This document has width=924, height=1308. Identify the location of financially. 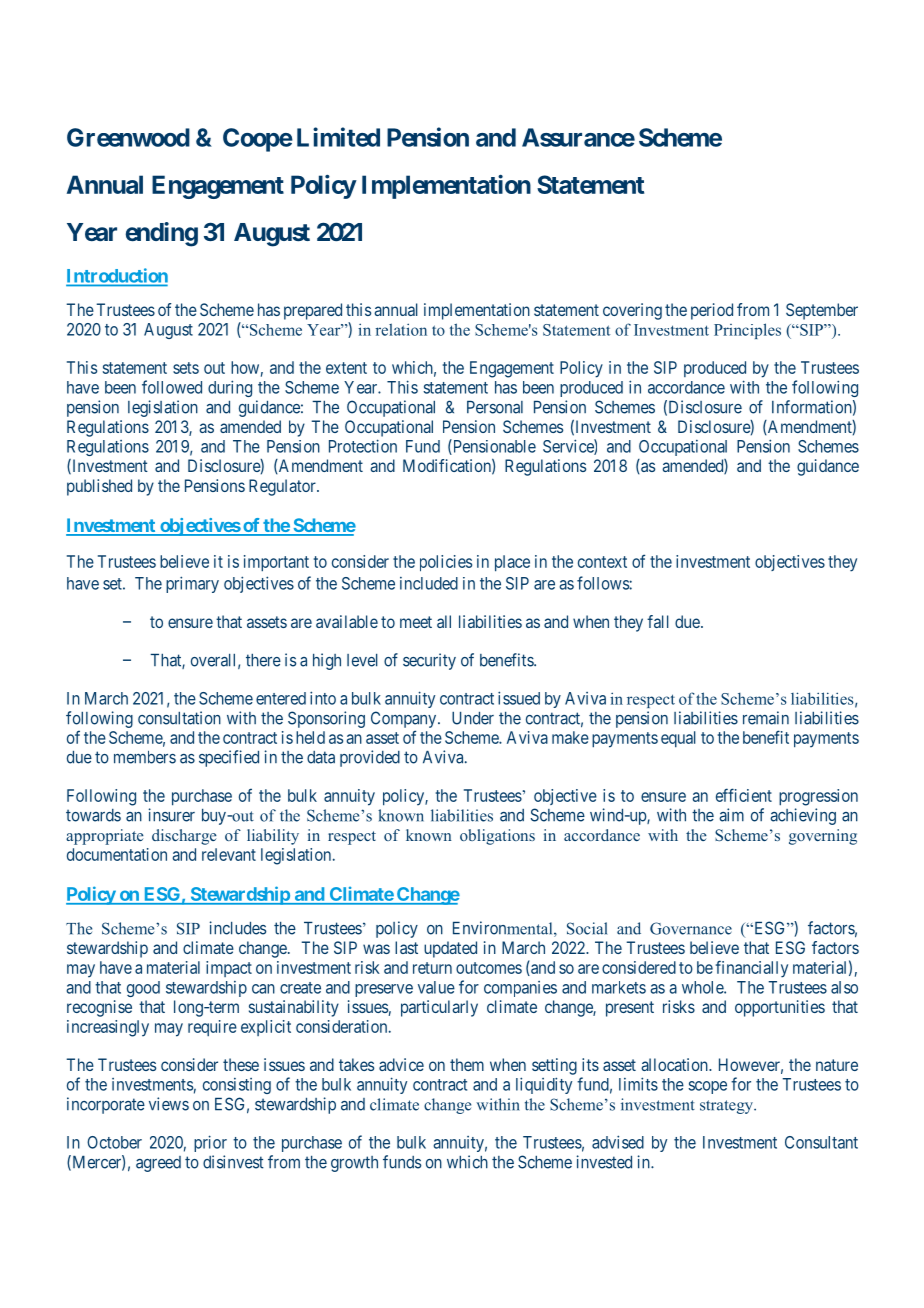
(752, 969).
